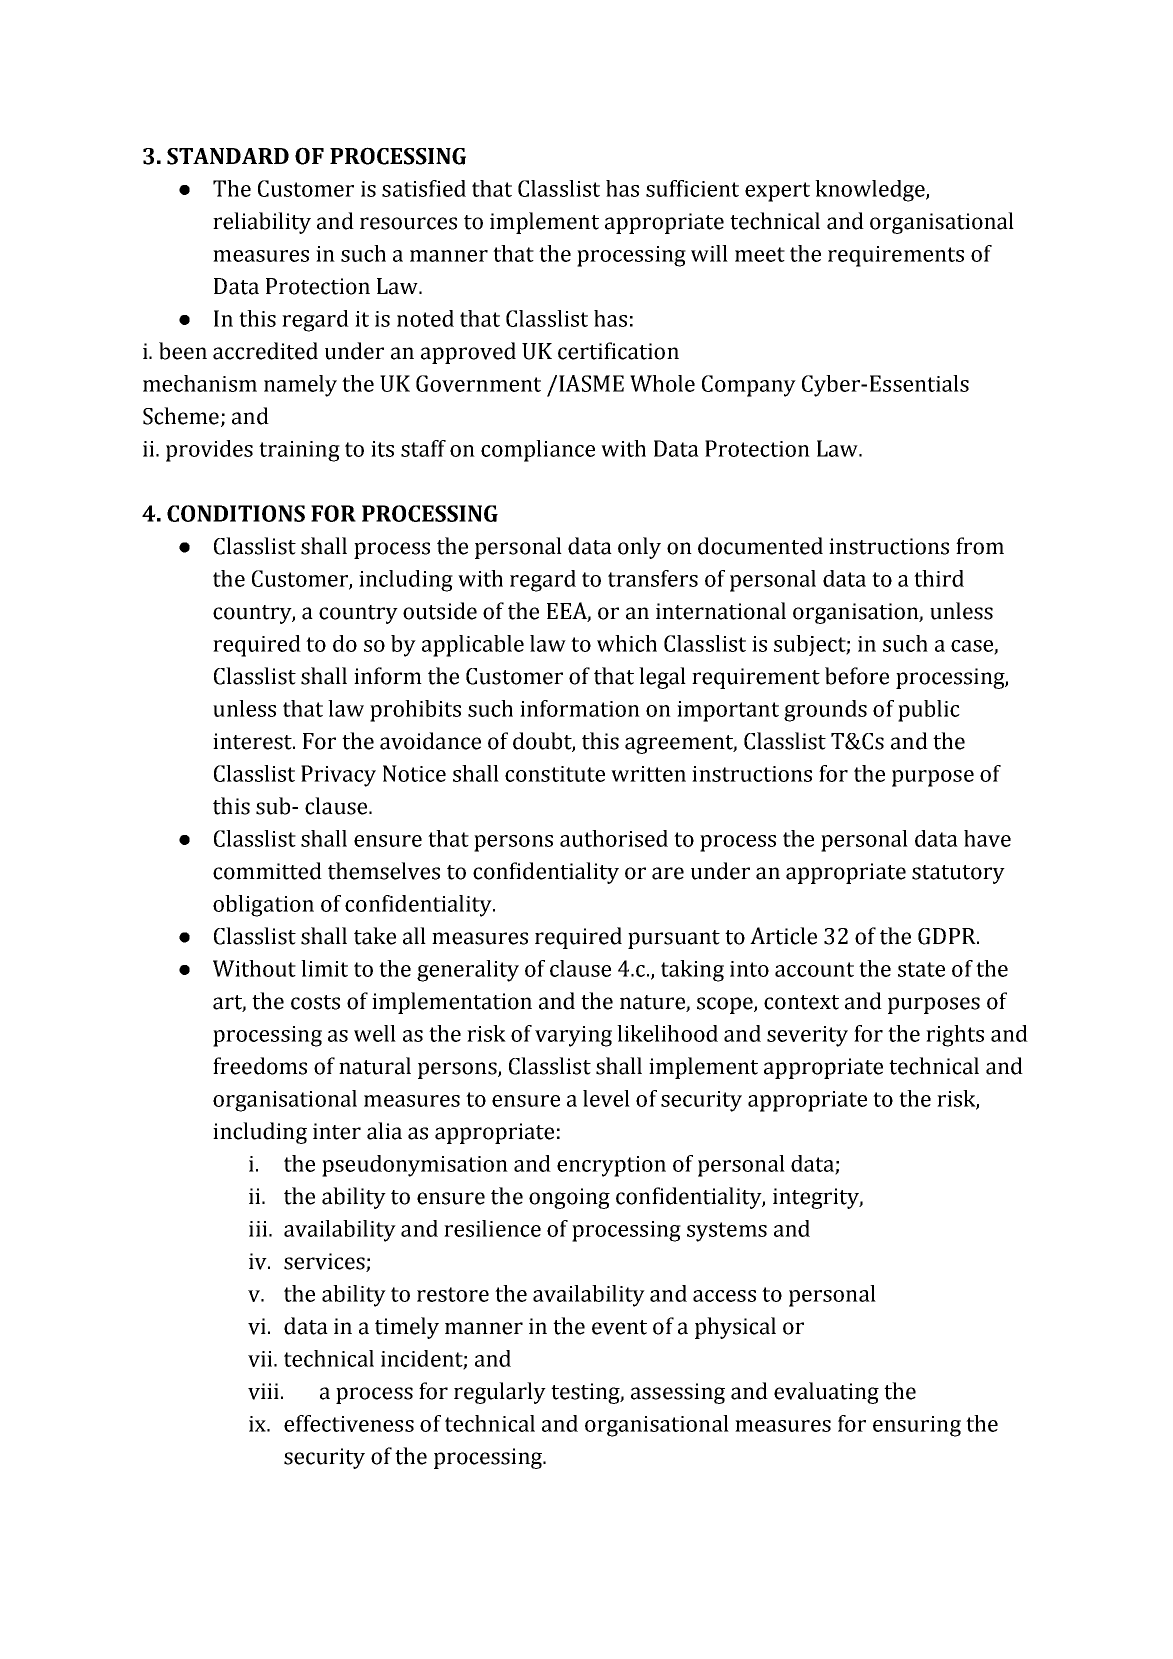  I want to click on third, so click(939, 578).
